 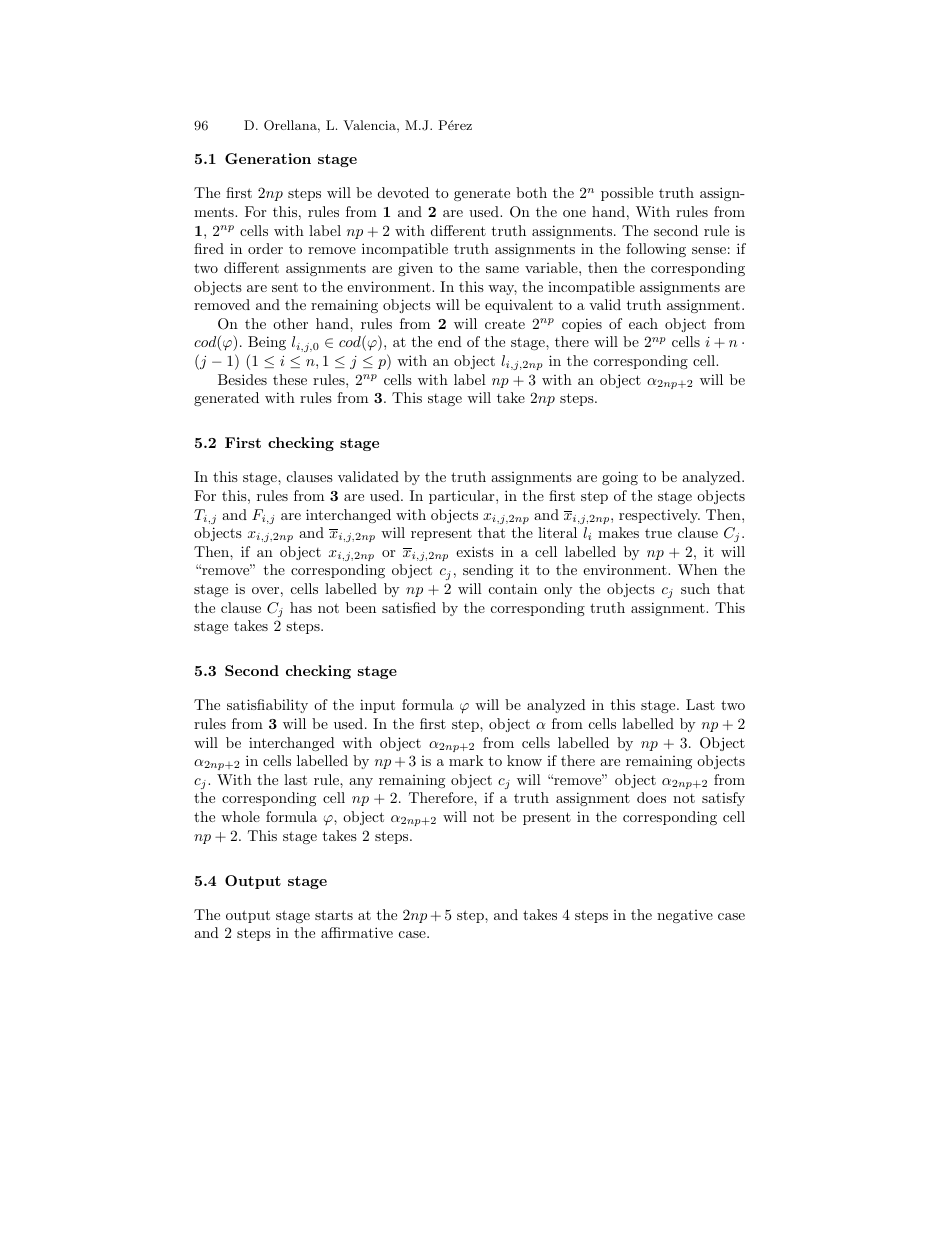 What do you see at coordinates (357, 932) in the image?
I see `affirmative` at bounding box center [357, 932].
